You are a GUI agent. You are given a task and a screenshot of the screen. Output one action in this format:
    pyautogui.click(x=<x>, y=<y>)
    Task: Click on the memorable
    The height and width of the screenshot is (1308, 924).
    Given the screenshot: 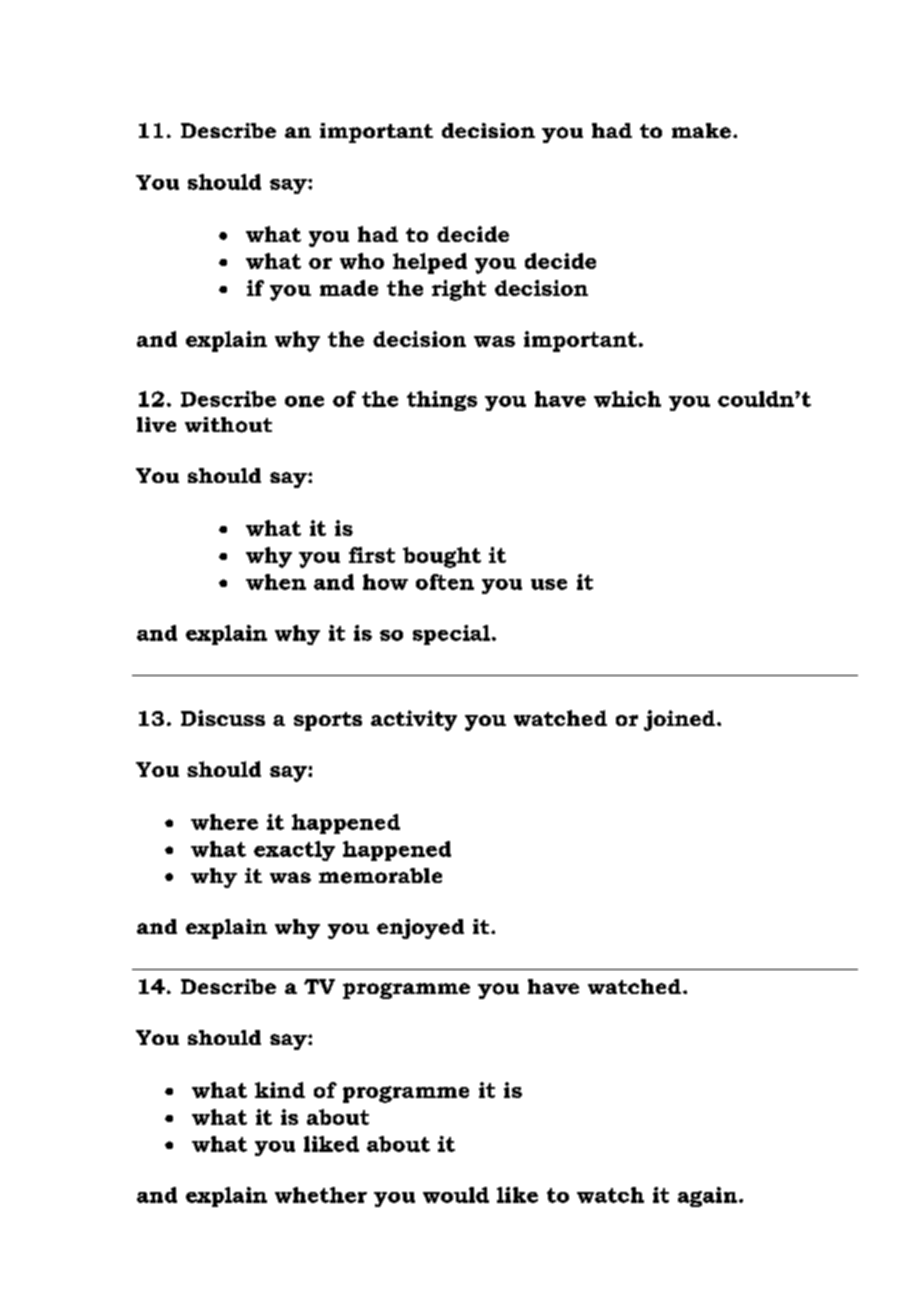 What is the action you would take?
    pyautogui.click(x=380, y=876)
